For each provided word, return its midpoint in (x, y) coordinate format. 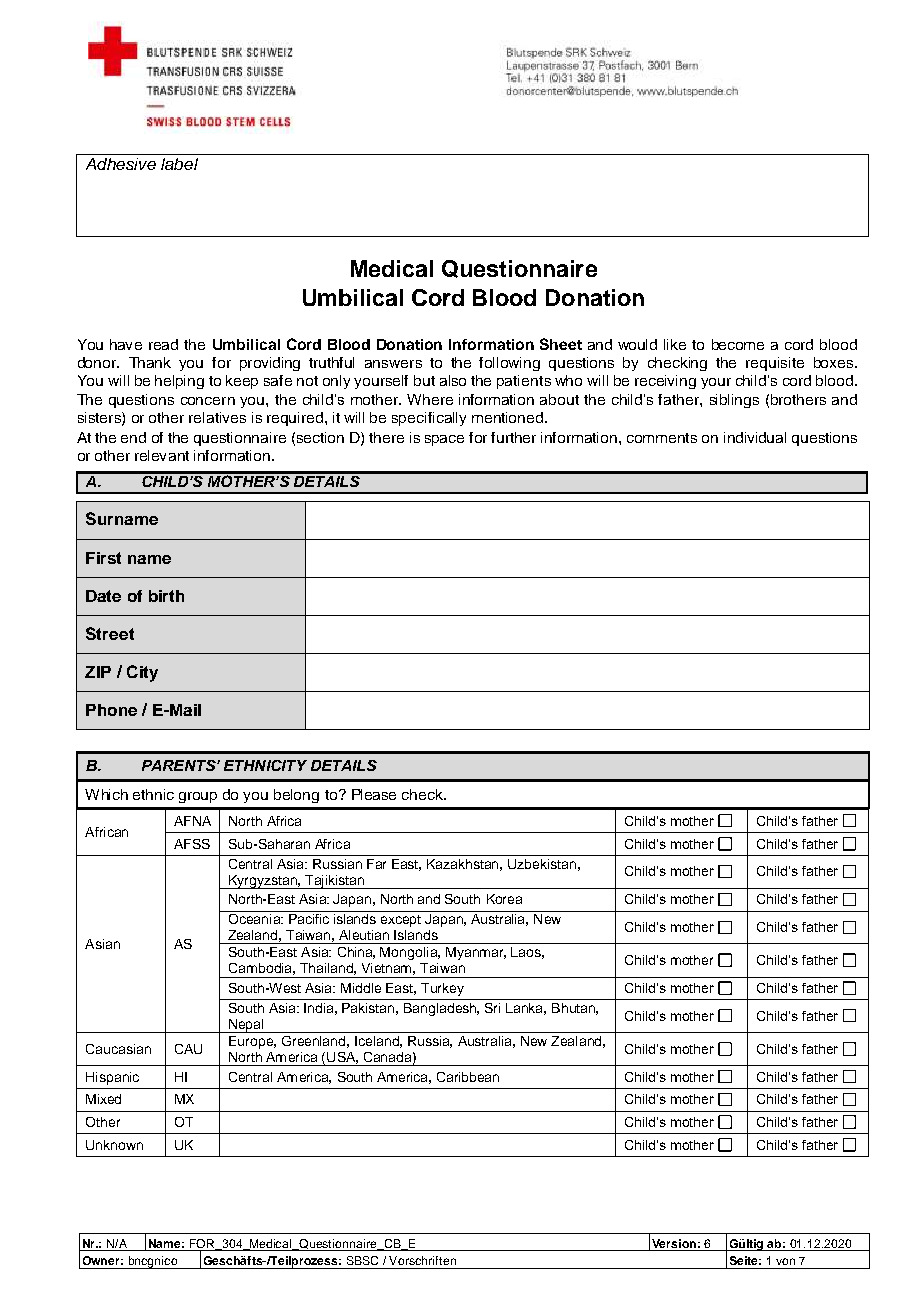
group (198, 797)
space (444, 440)
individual (755, 437)
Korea (504, 899)
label (179, 164)
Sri (492, 1008)
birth (166, 596)
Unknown (114, 1145)
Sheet (561, 344)
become (738, 344)
